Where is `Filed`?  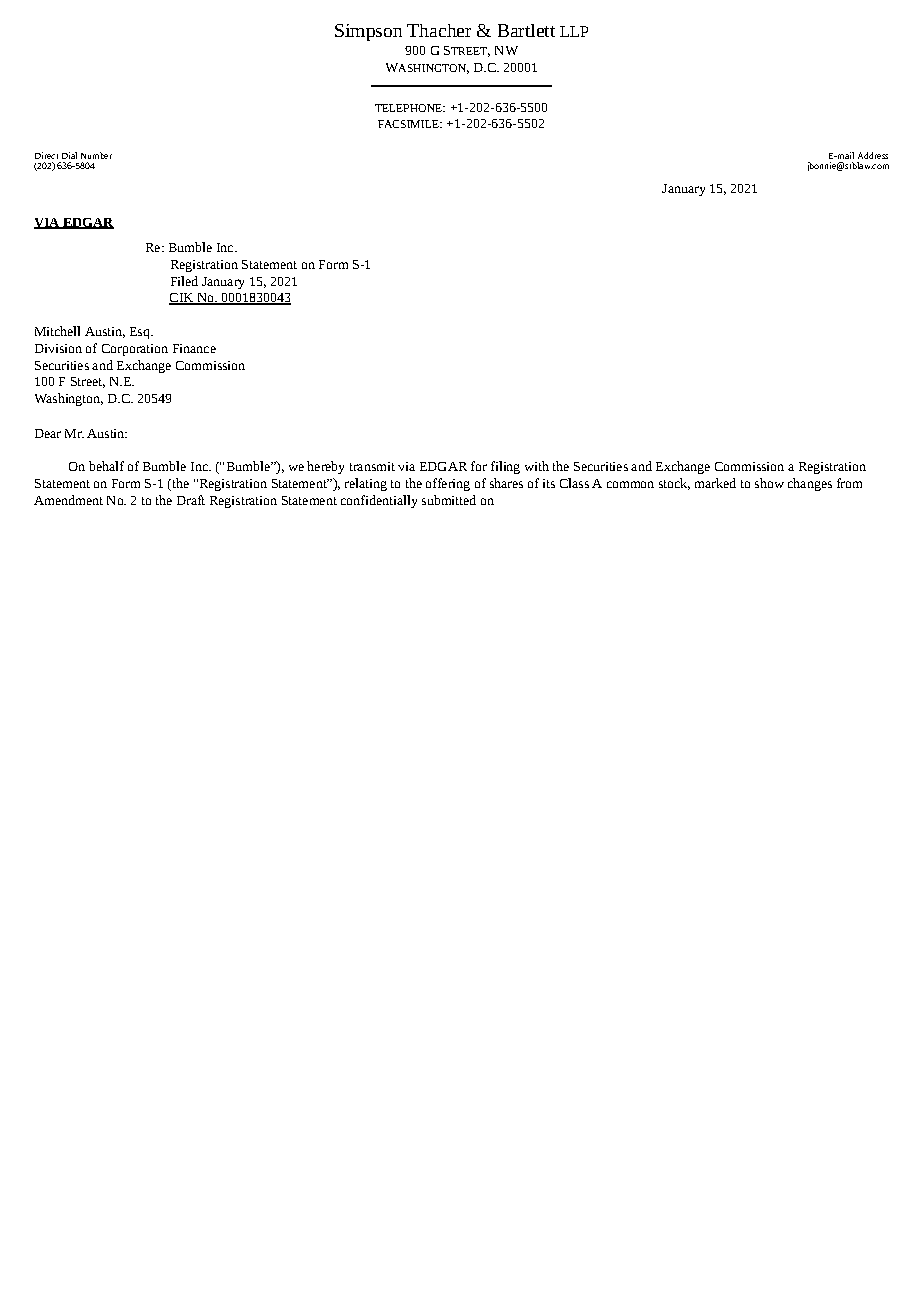 Filed is located at coordinates (184, 281).
